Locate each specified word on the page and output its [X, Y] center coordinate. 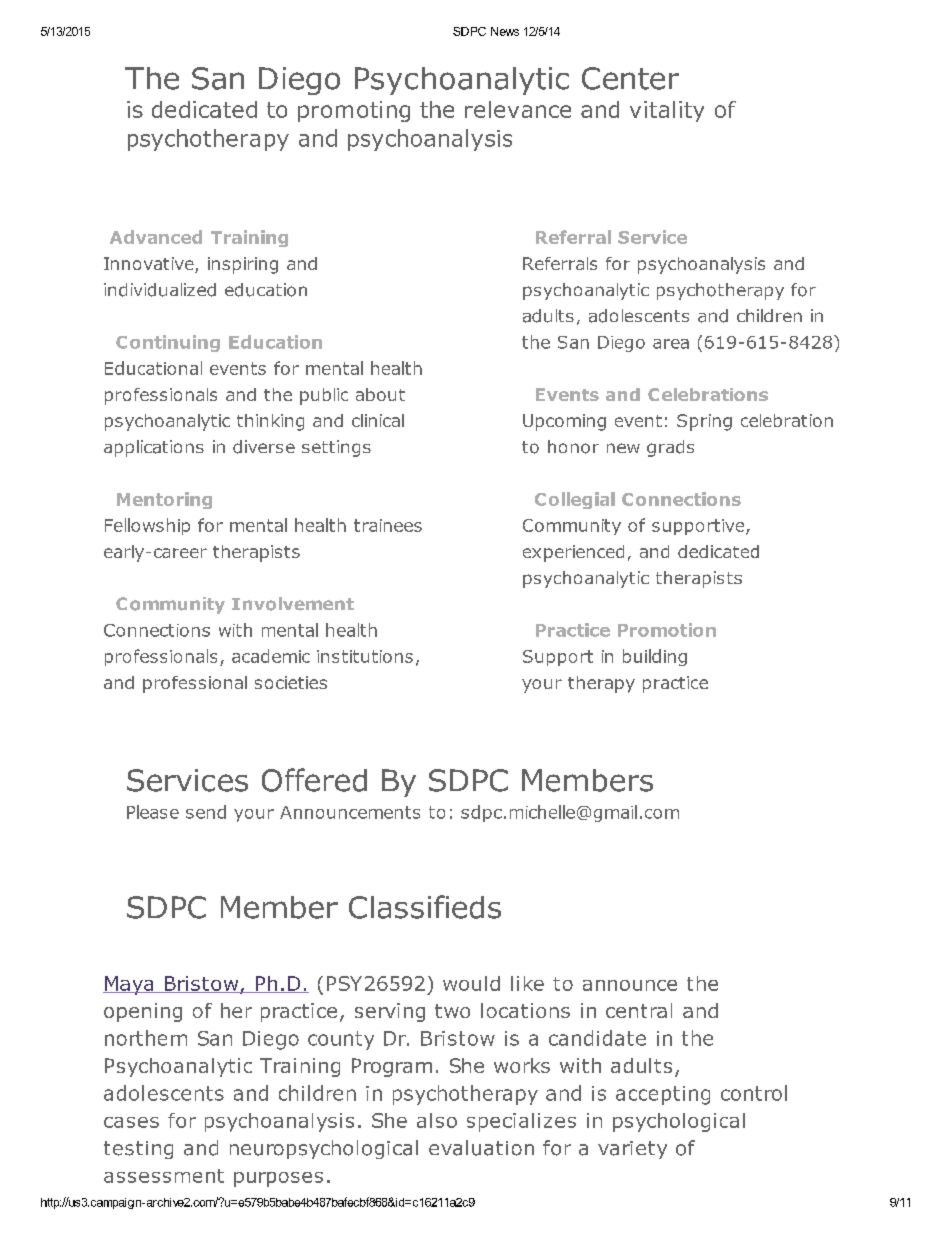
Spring [704, 422]
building [655, 657]
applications [154, 448]
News [505, 31]
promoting [354, 111]
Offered [314, 780]
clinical [378, 420]
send [206, 812]
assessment [164, 1176]
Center [630, 78]
